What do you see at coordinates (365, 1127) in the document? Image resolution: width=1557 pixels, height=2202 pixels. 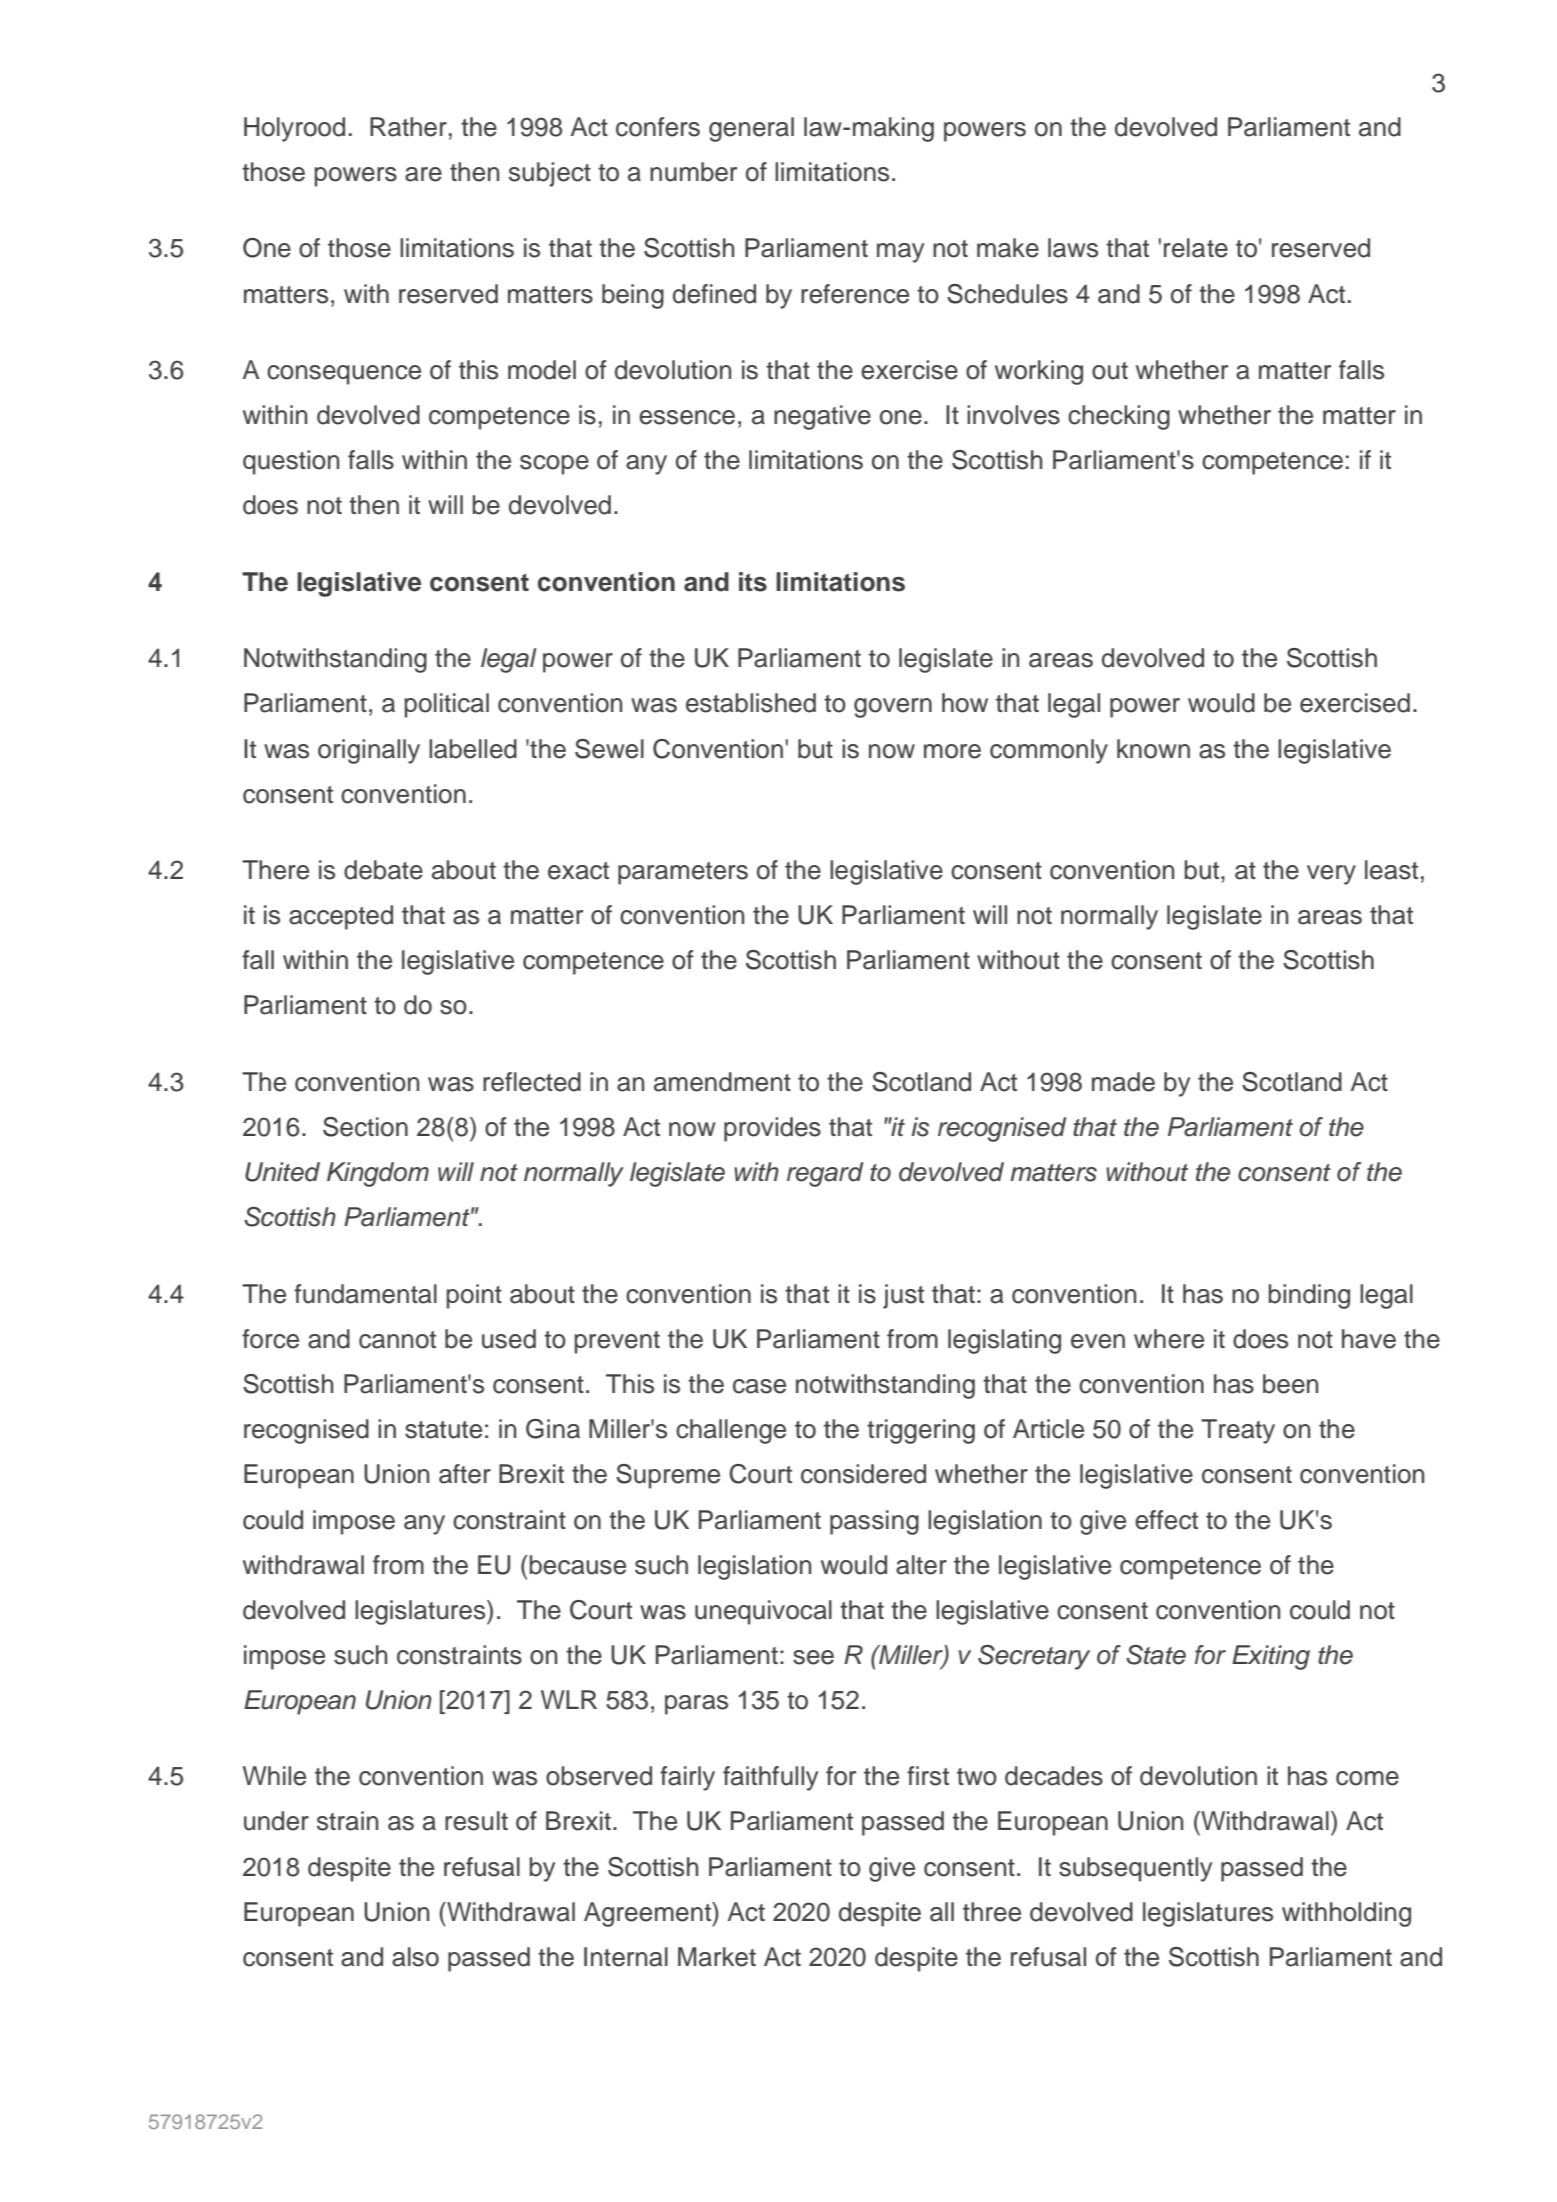 I see `Section` at bounding box center [365, 1127].
